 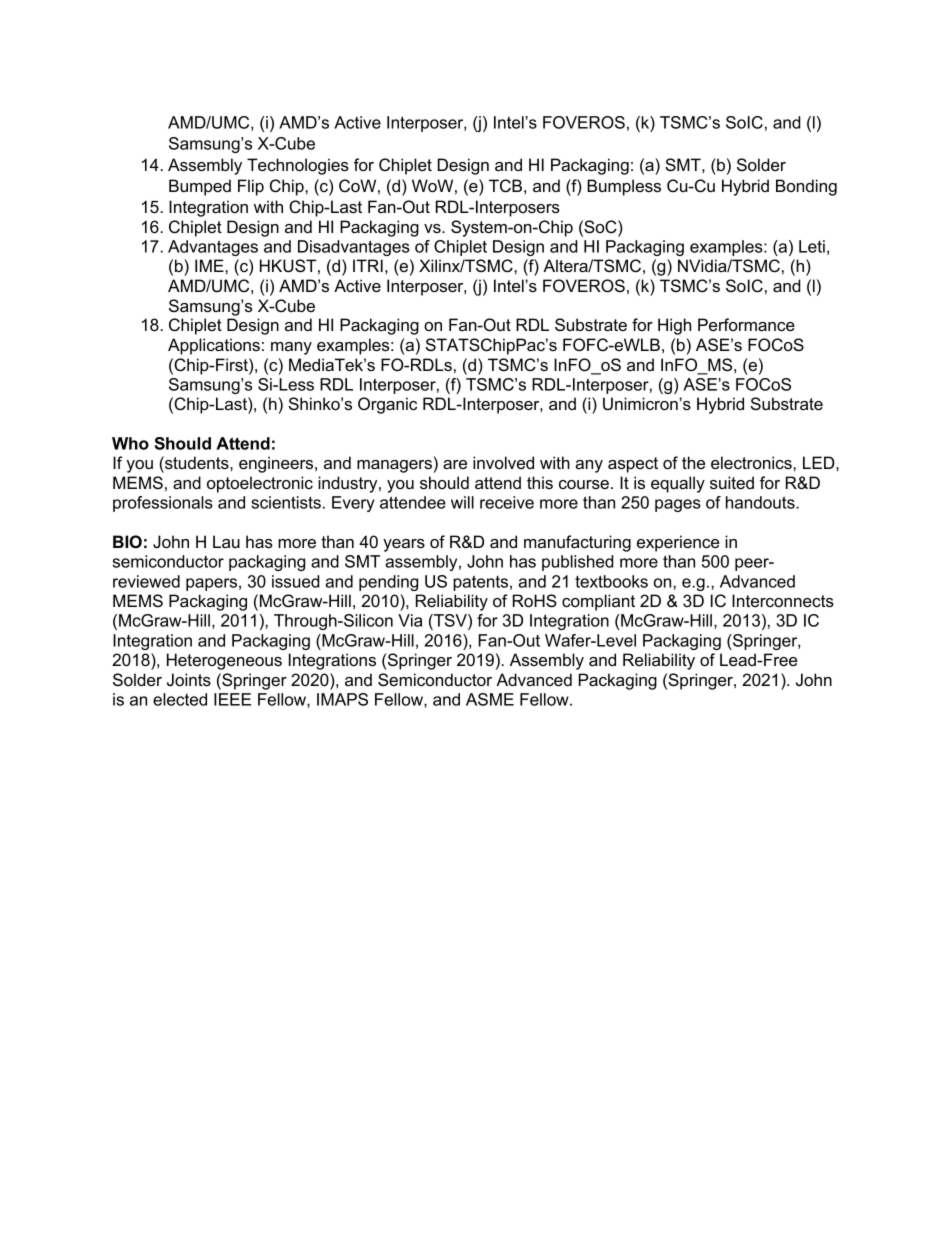 I want to click on Joints, so click(x=189, y=679).
